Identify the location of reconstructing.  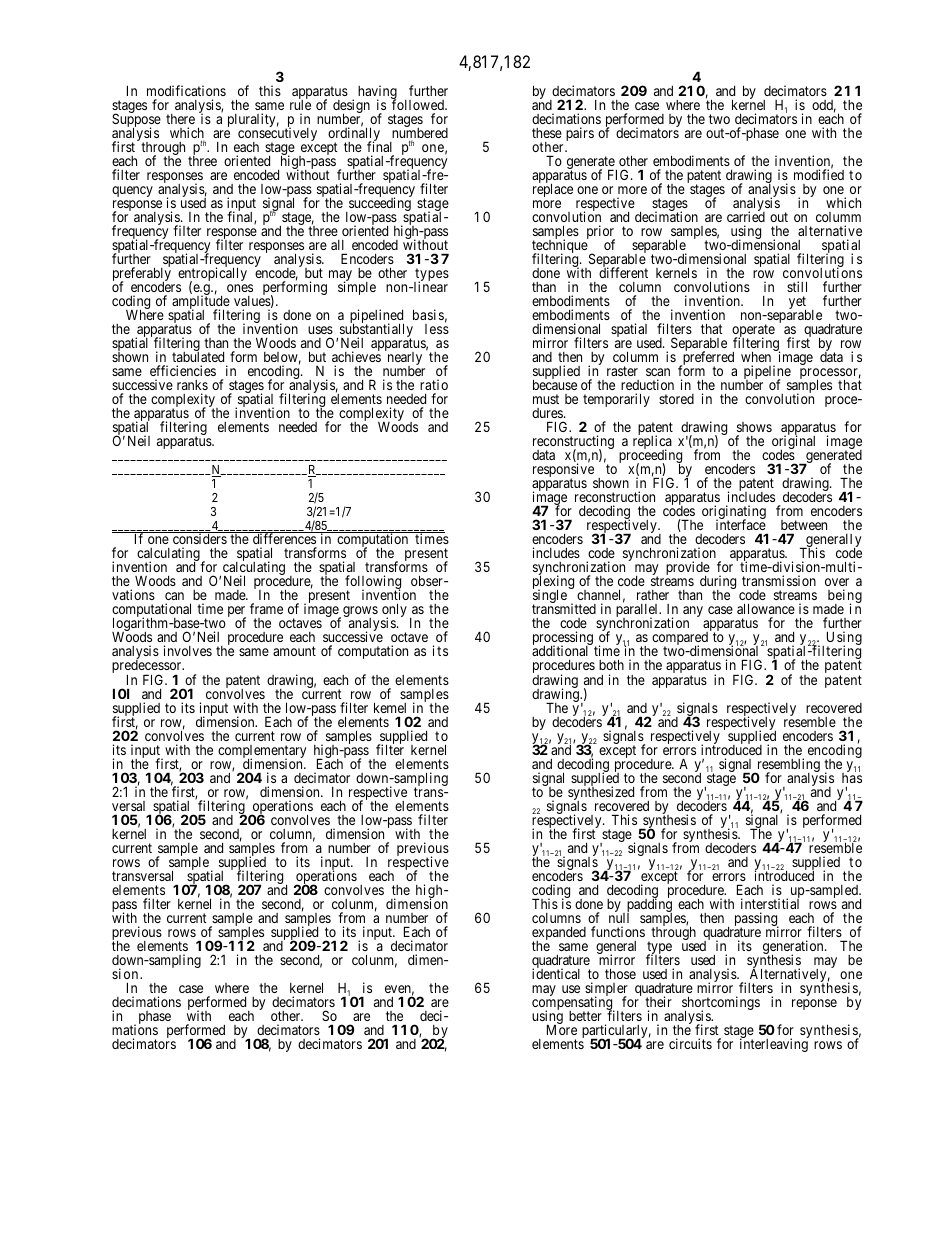
(573, 443).
